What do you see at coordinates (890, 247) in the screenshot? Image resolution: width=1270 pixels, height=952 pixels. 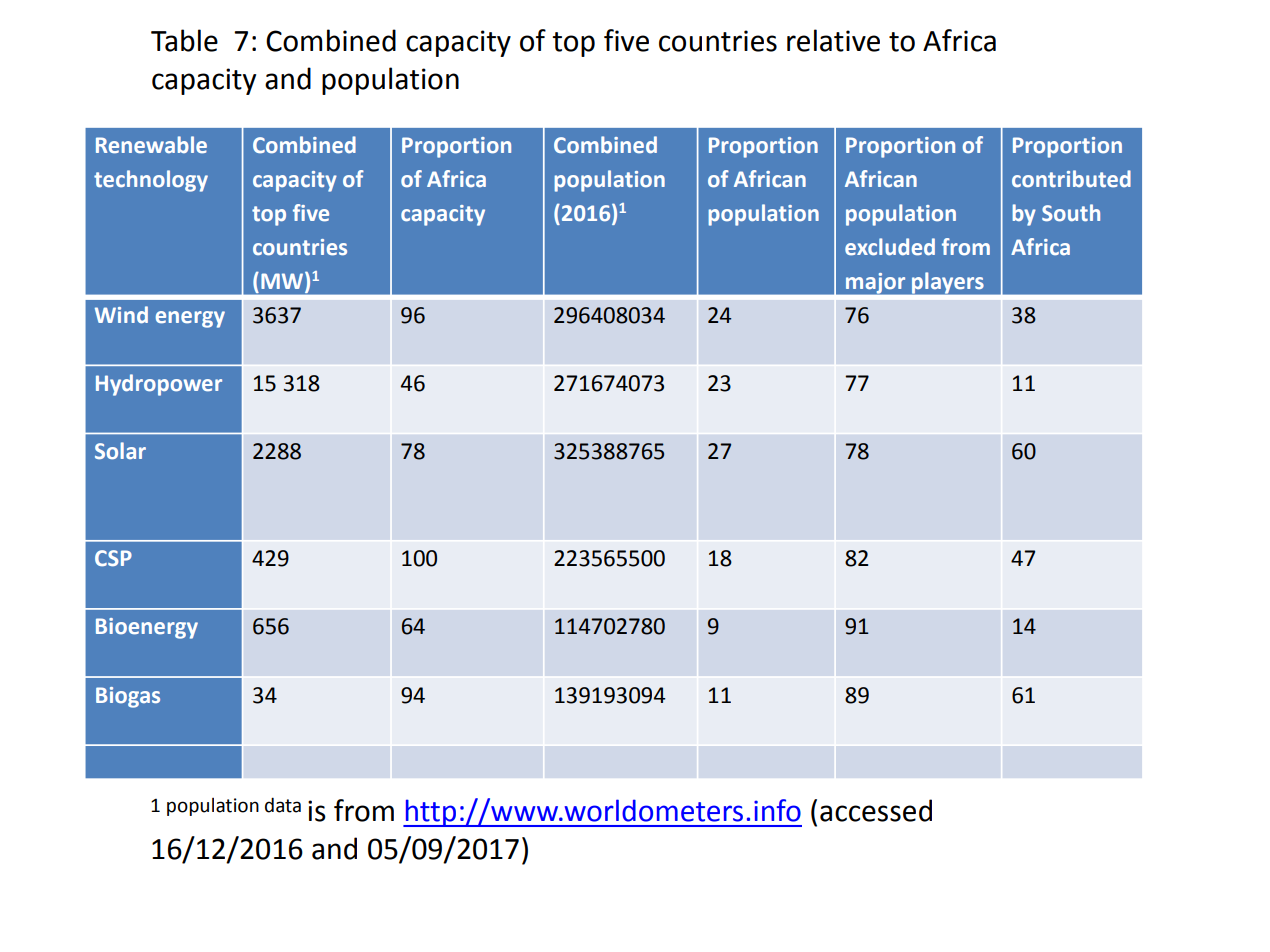 I see `excluded` at bounding box center [890, 247].
